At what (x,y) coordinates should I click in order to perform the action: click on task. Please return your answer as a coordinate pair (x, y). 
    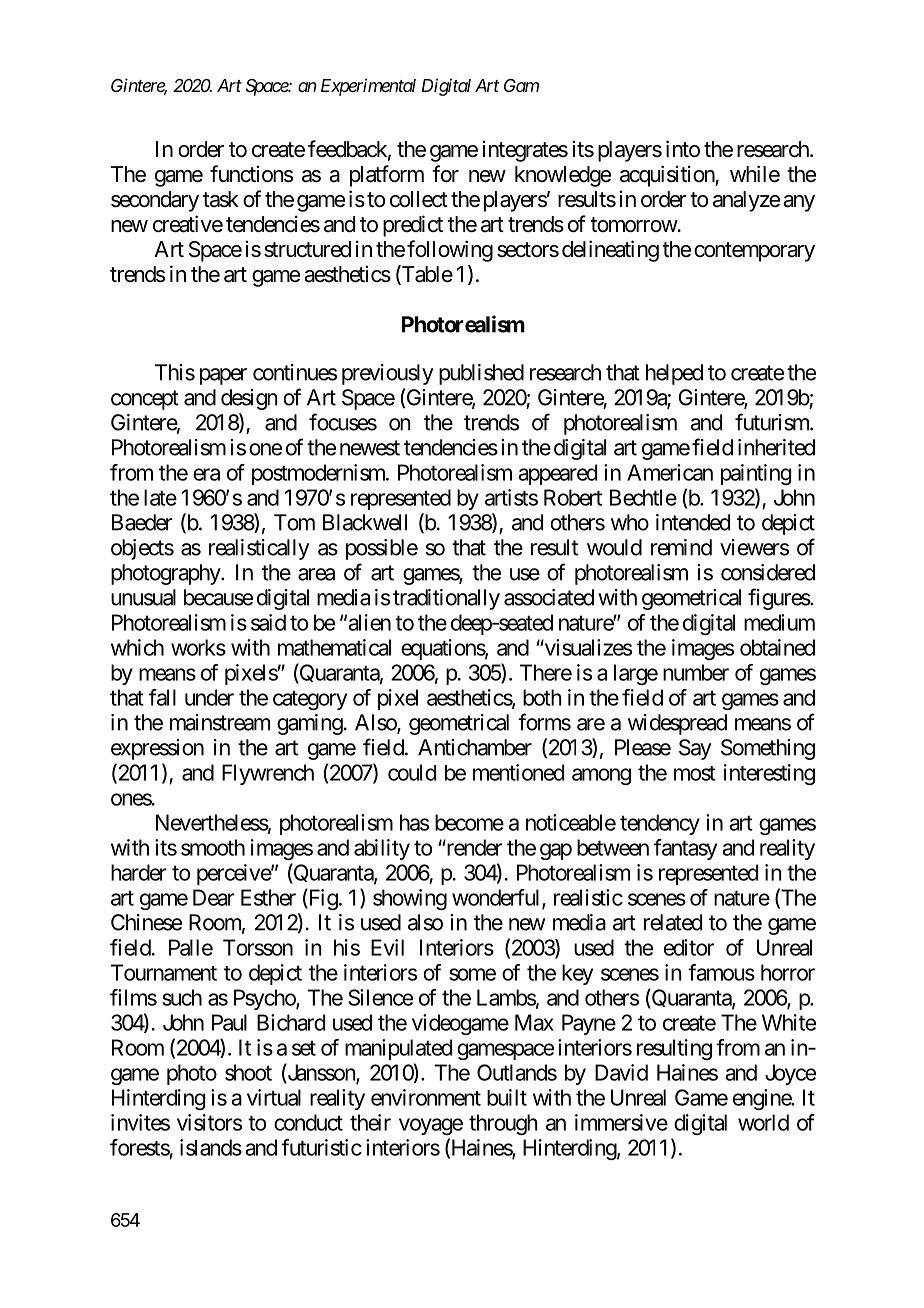
    Looking at the image, I should click on (221, 199).
